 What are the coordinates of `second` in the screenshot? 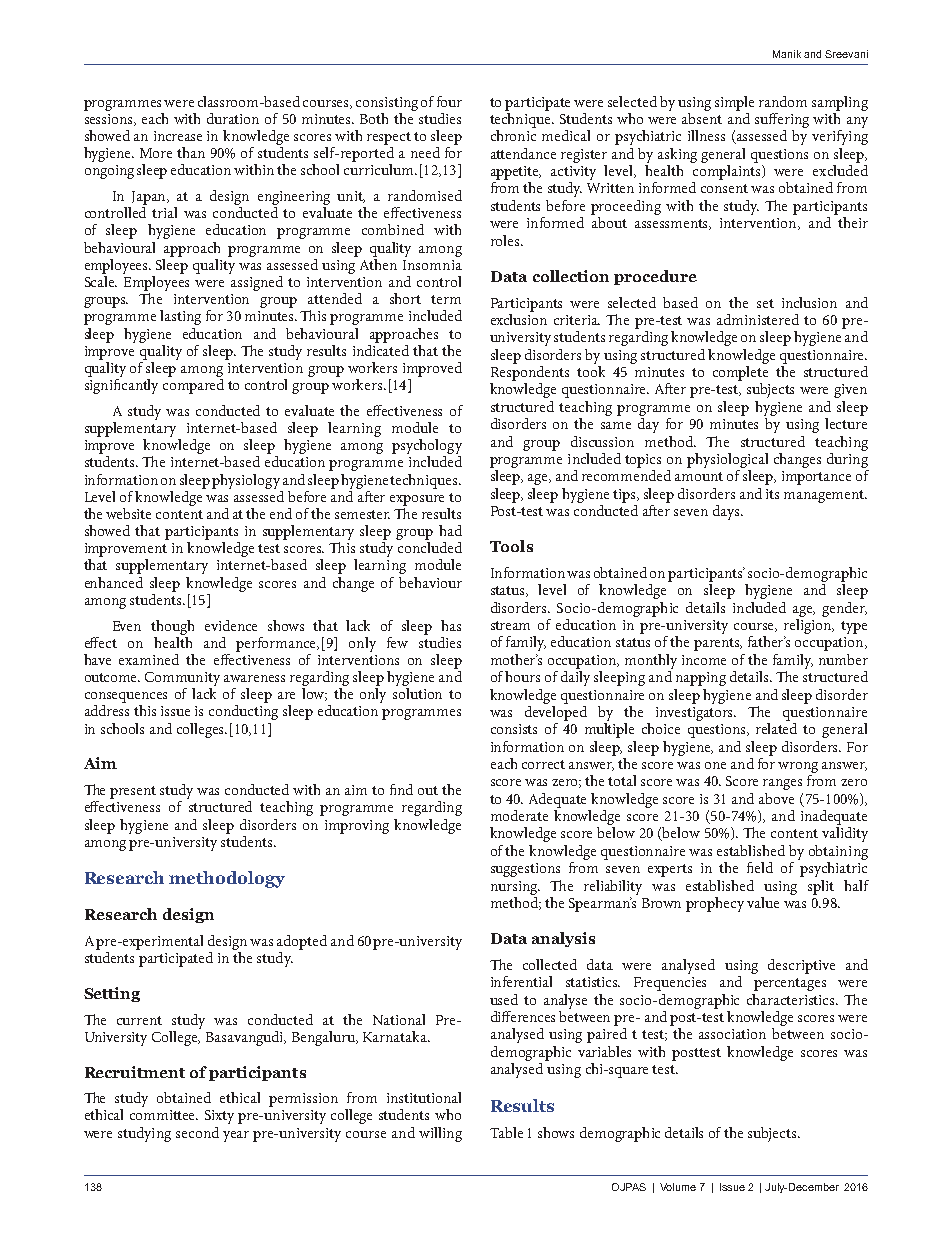 It's located at (197, 1132).
